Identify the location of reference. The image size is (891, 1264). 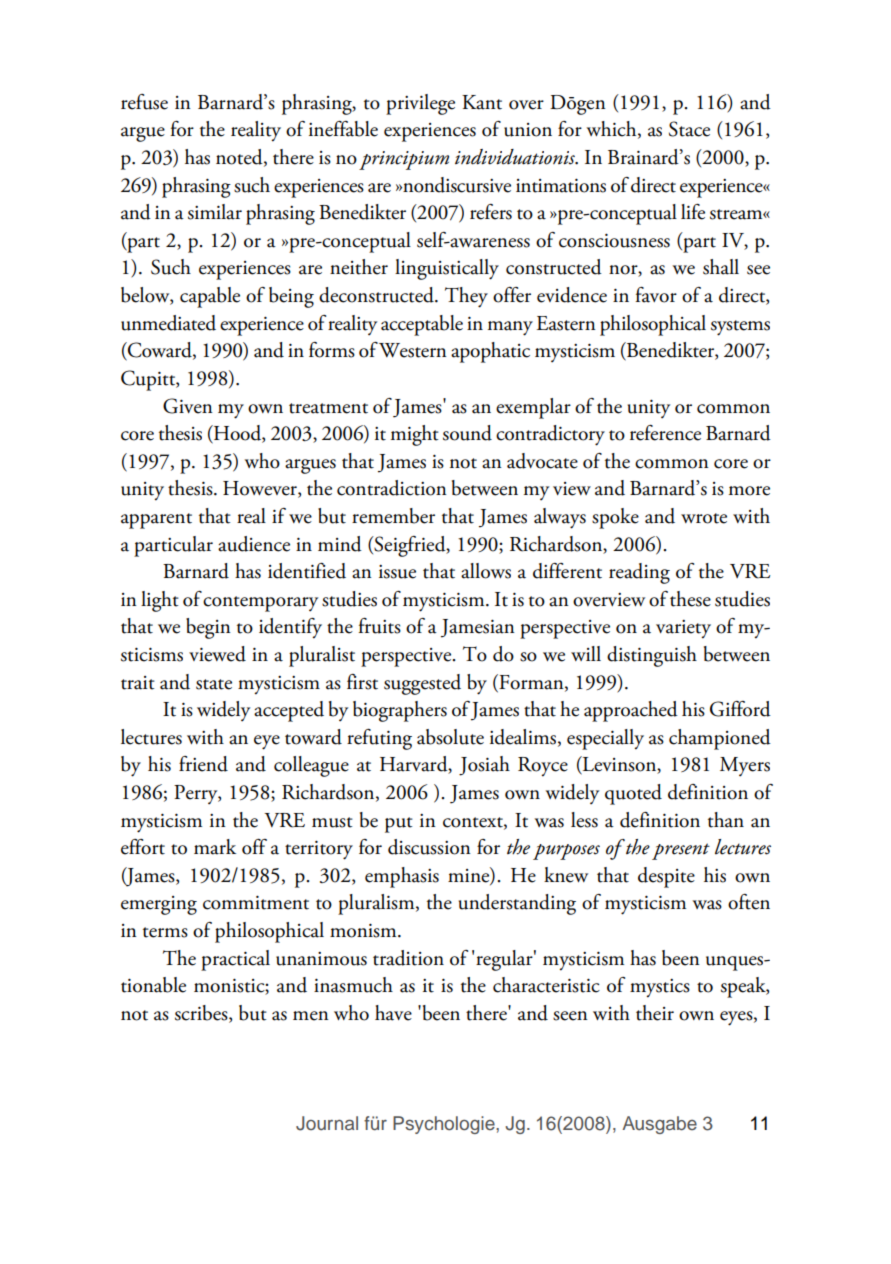
(665, 433).
